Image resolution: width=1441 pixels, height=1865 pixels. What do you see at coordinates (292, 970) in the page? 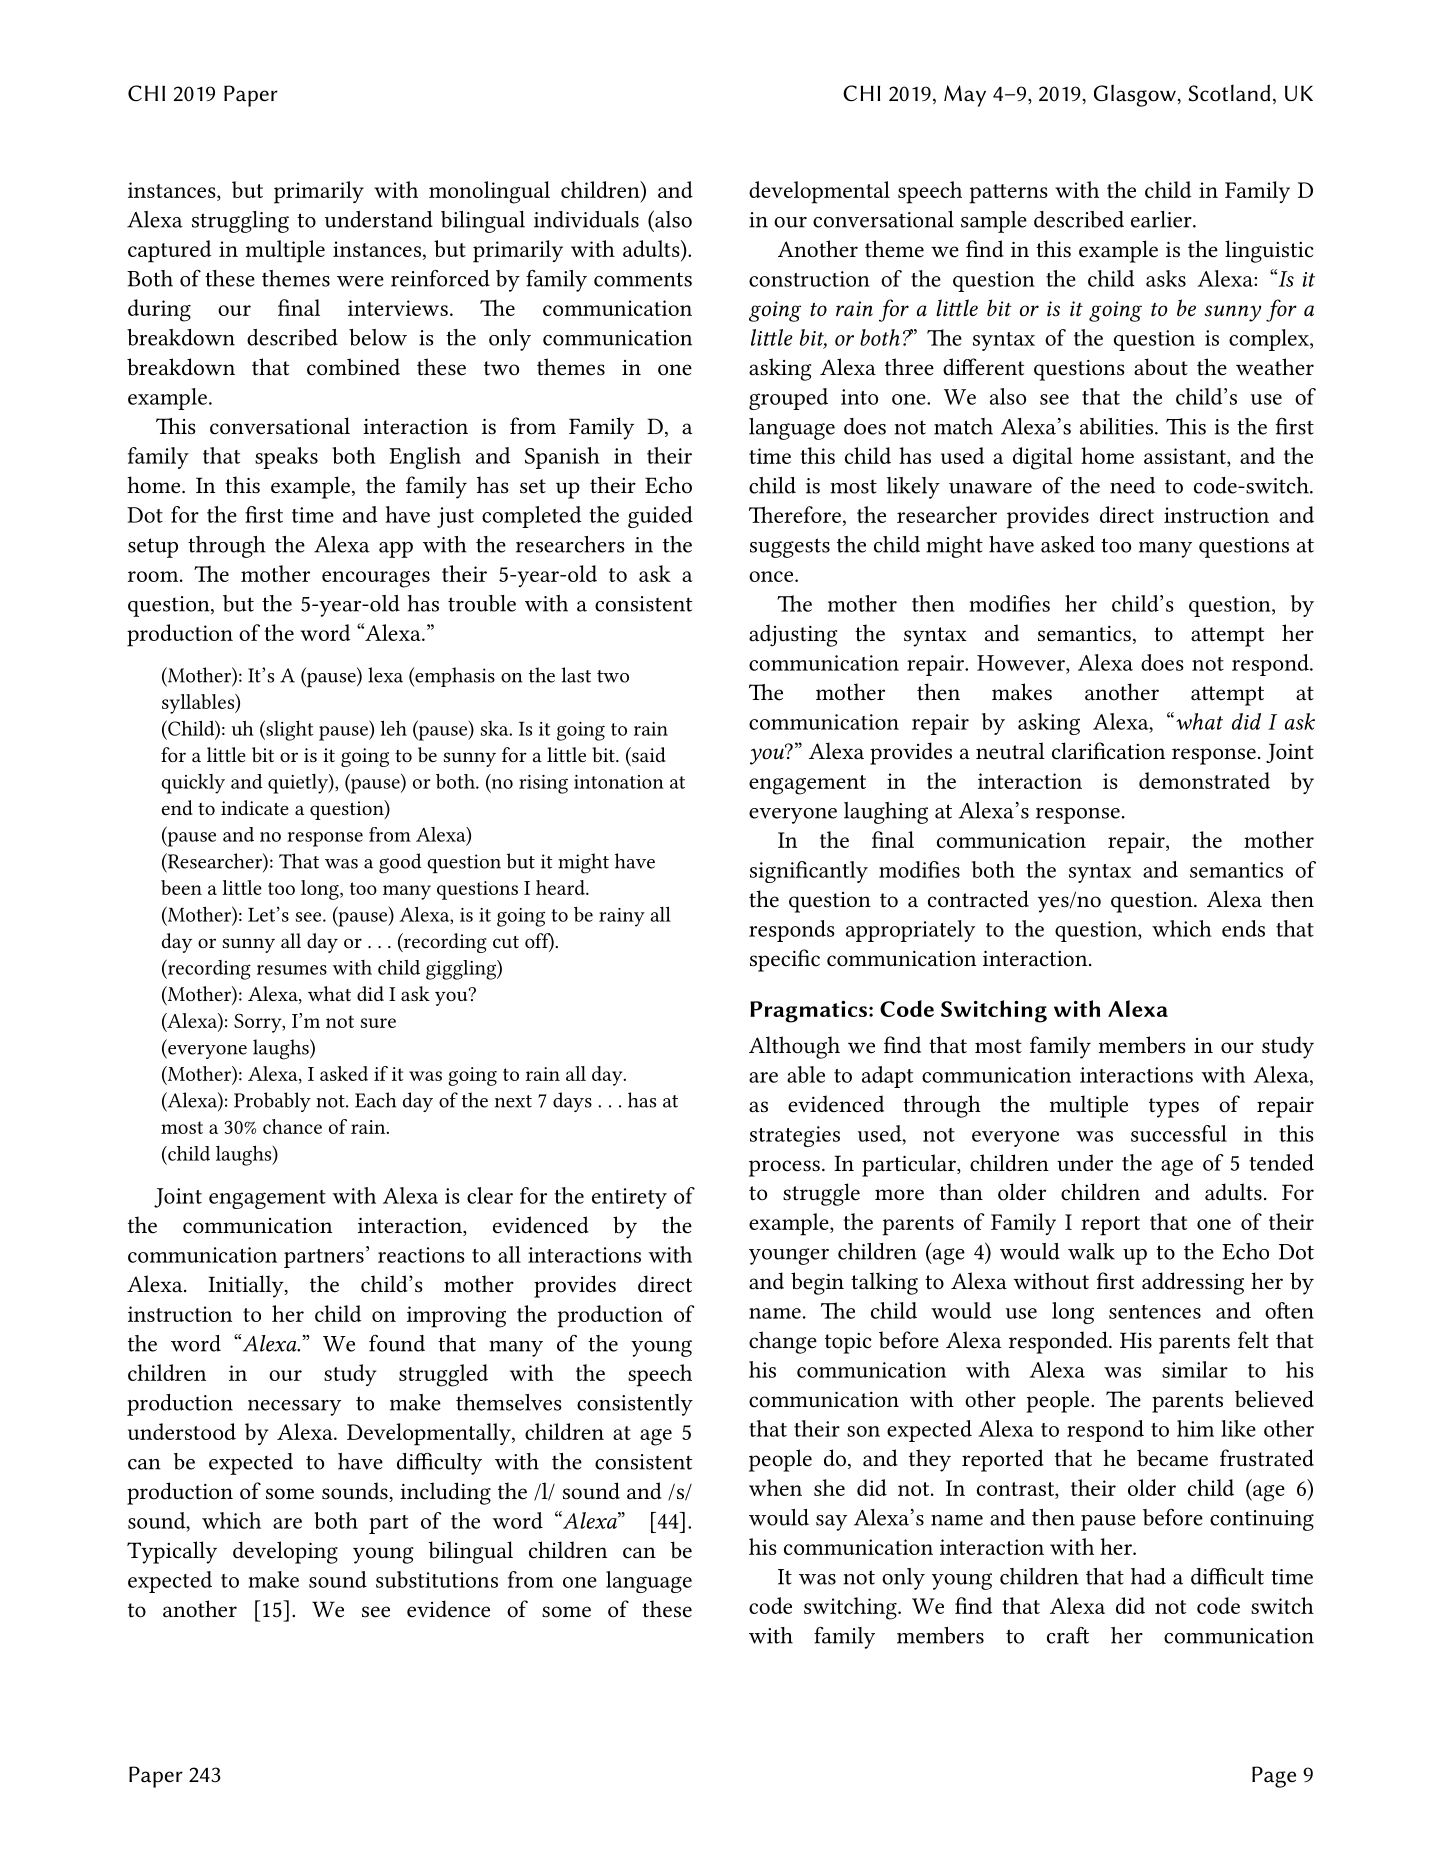
I see `resumes` at bounding box center [292, 970].
